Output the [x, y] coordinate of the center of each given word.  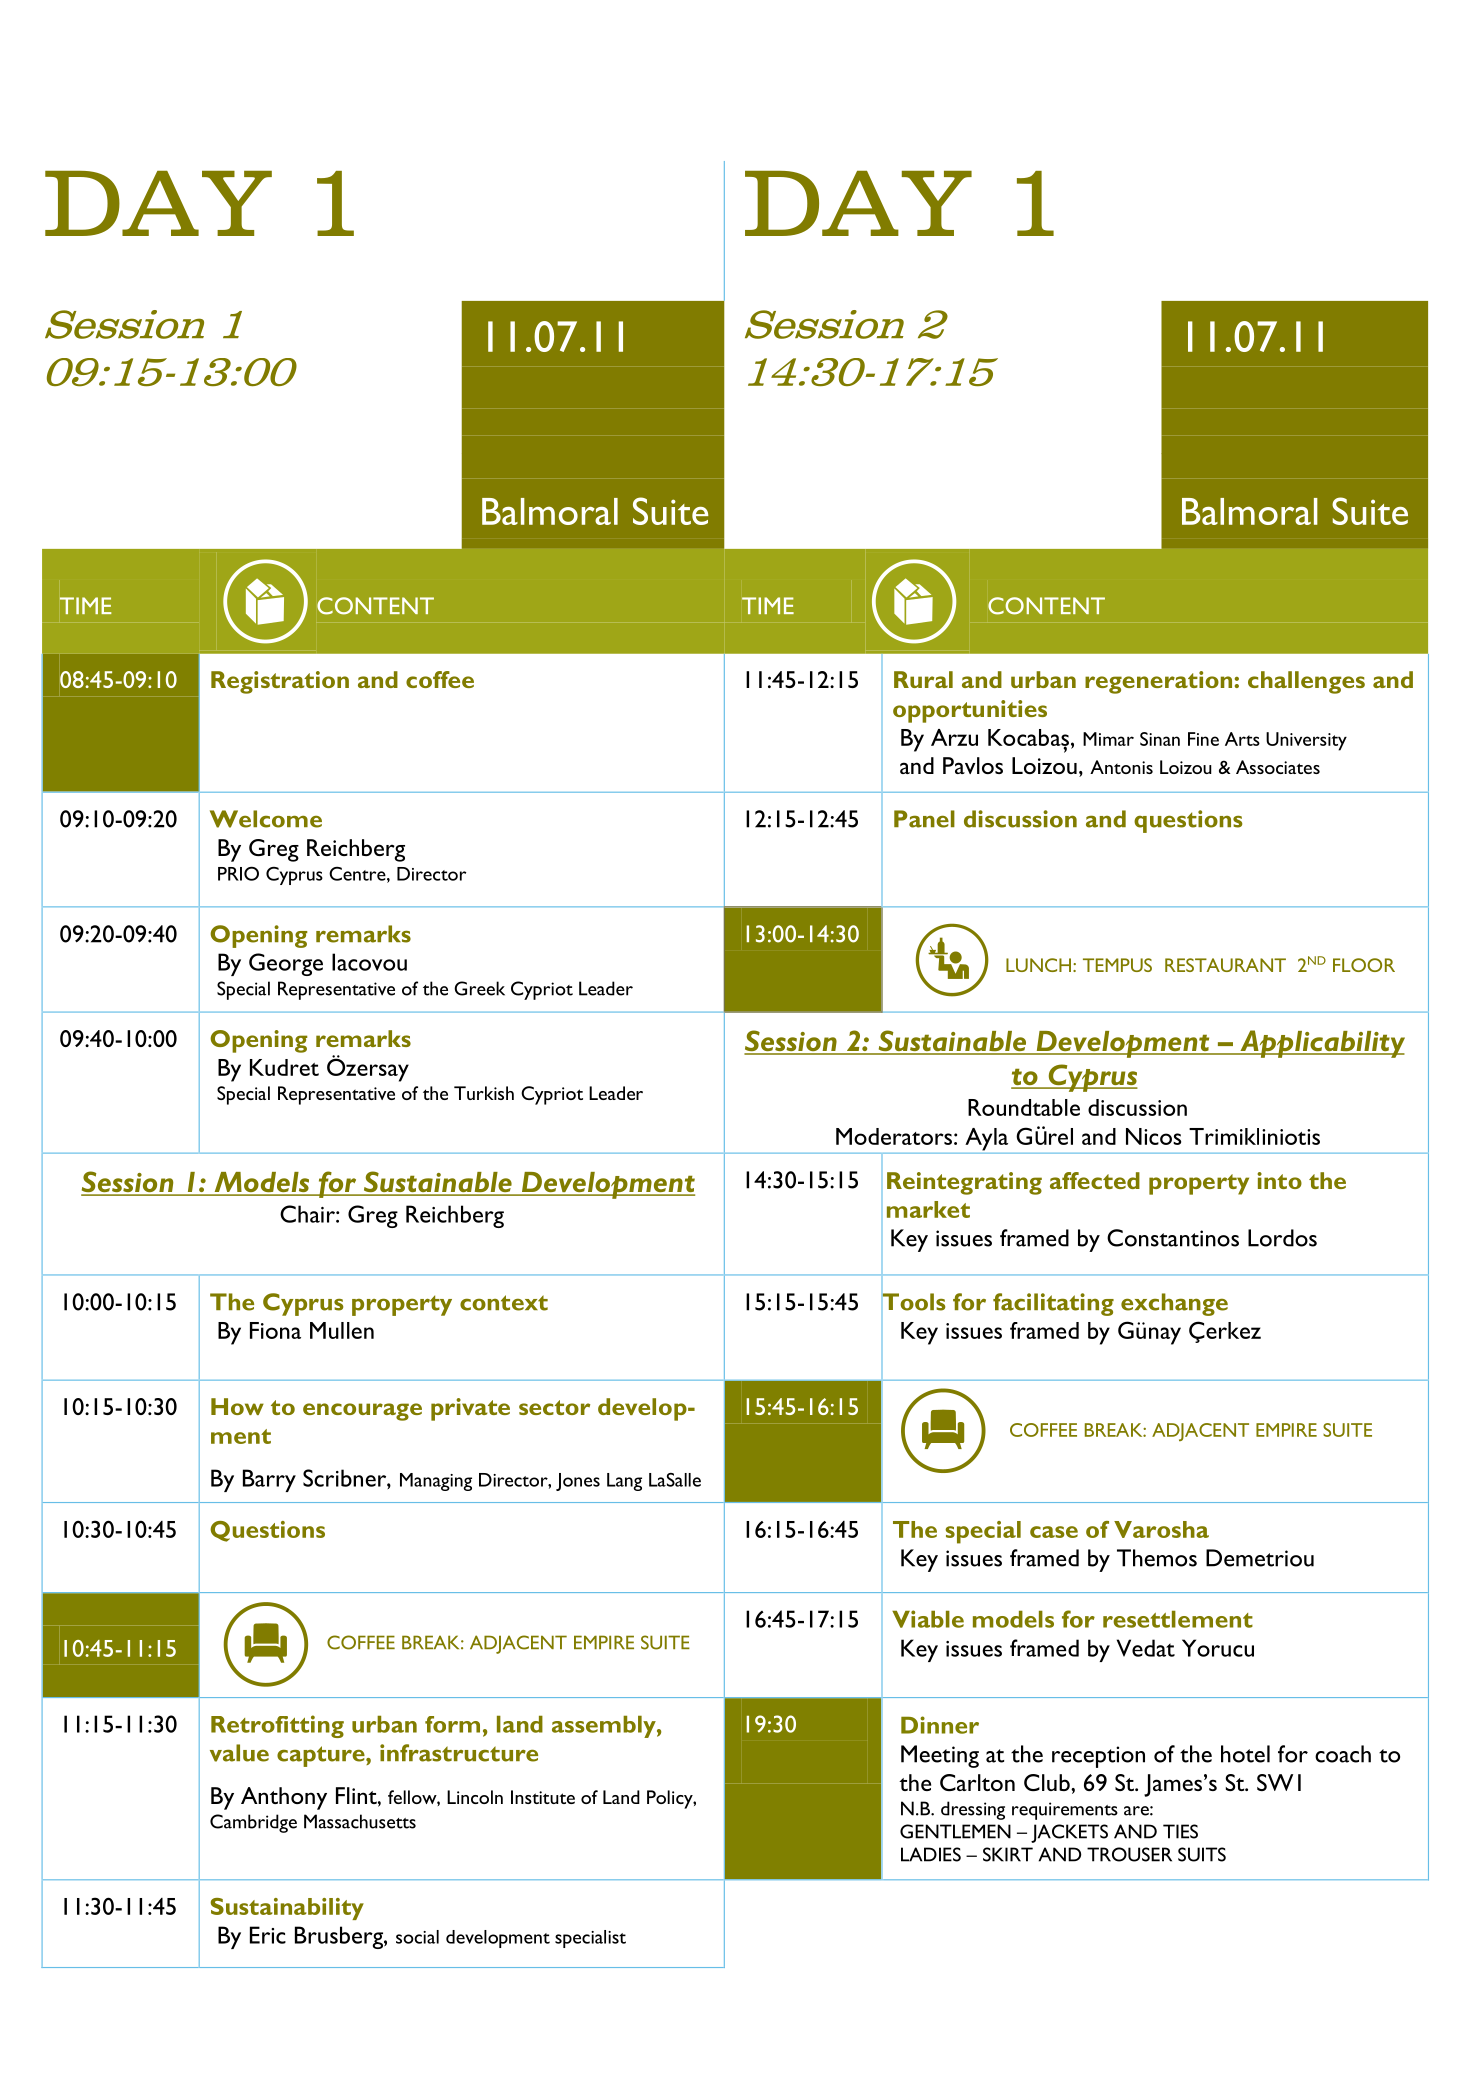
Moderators [894, 1136]
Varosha [1161, 1529]
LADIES [931, 1854]
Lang [624, 1482]
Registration [280, 682]
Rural [923, 679]
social [417, 1937]
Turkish [484, 1093]
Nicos [1153, 1136]
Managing [436, 1482]
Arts [1242, 739]
